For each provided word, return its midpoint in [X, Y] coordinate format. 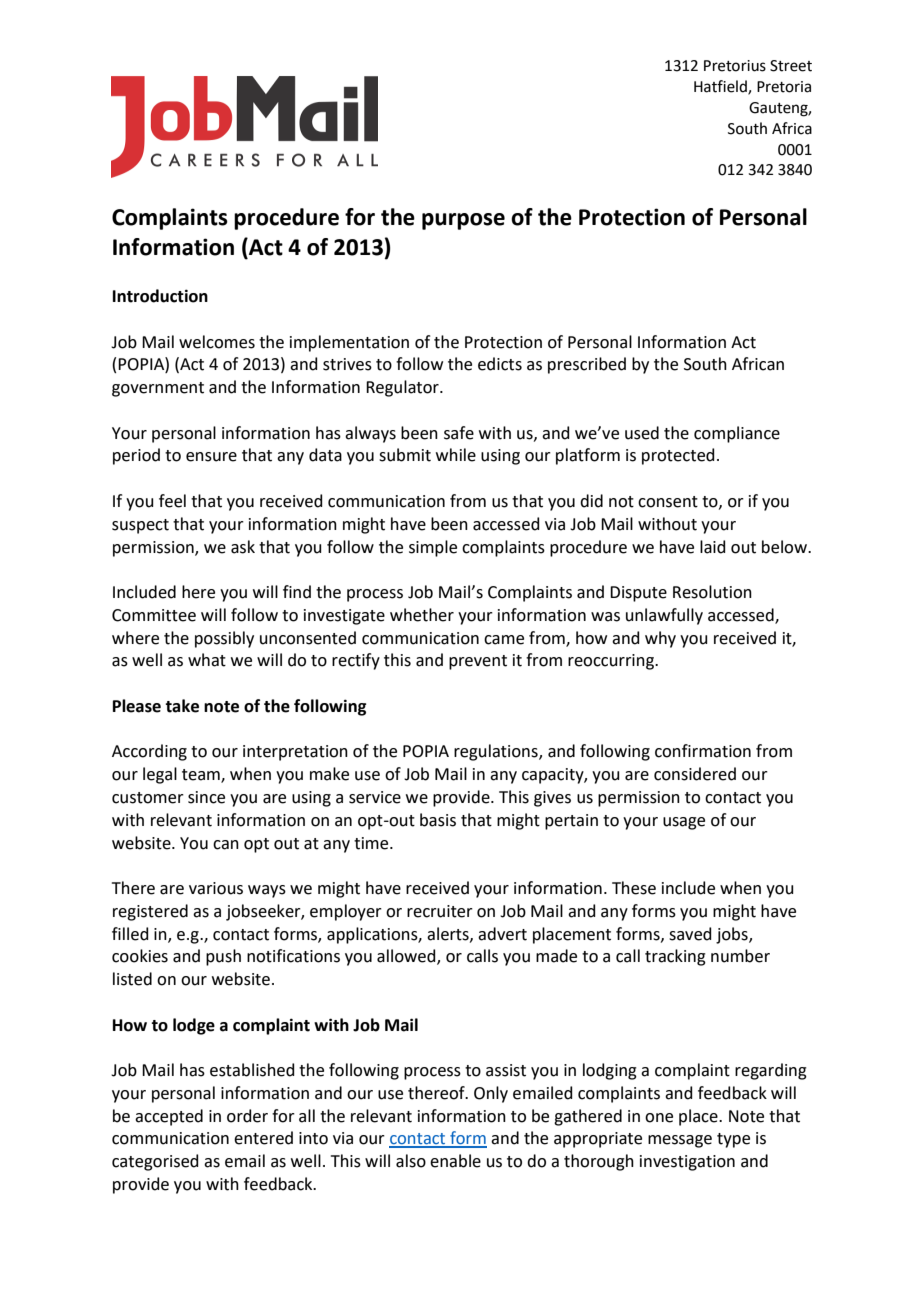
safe [459, 433]
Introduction [160, 296]
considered [695, 774]
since [206, 797]
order [247, 1116]
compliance [737, 434]
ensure [211, 457]
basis [438, 820]
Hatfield [721, 87]
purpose [463, 221]
